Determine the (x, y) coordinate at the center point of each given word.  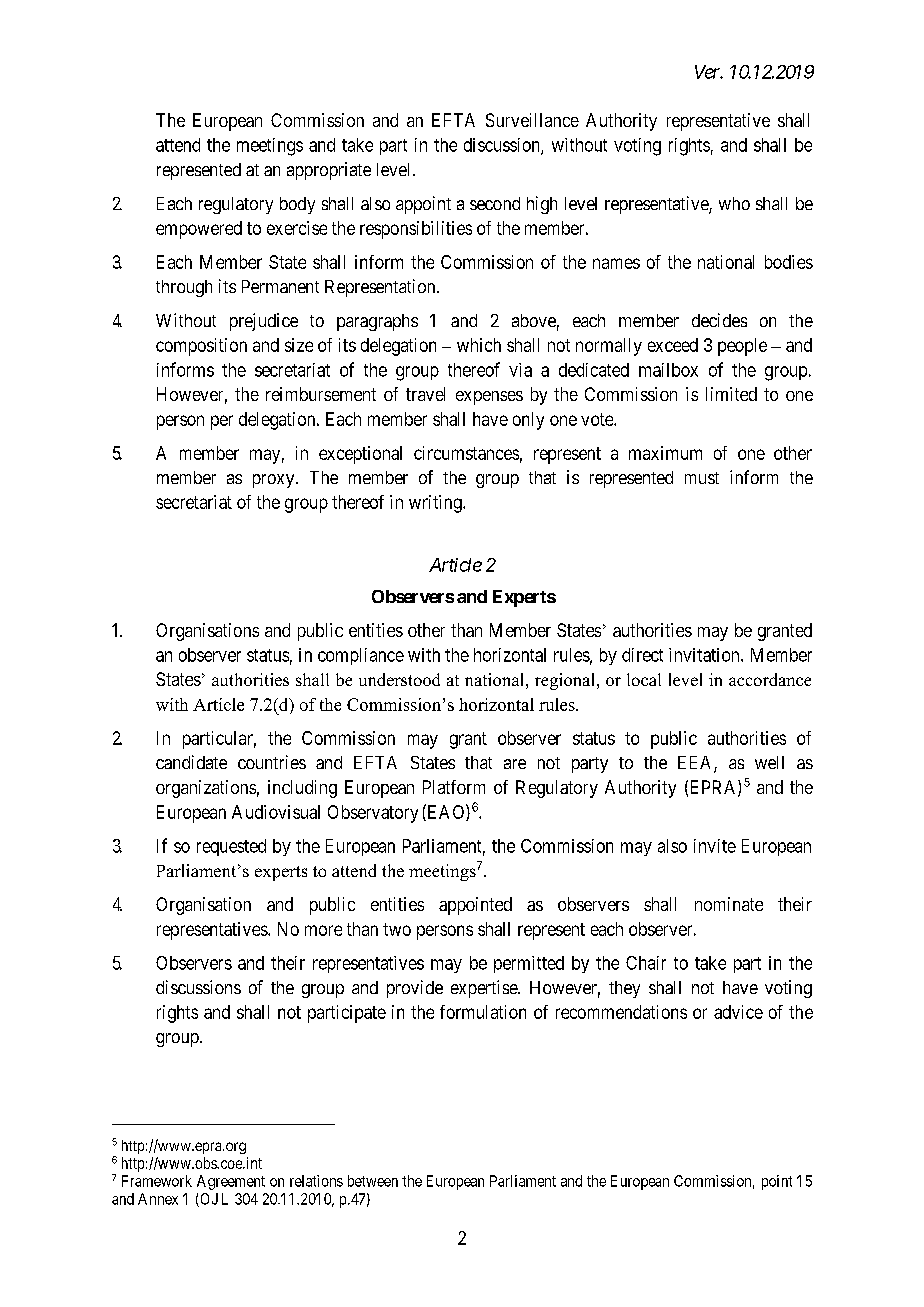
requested (231, 847)
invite (715, 846)
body (297, 205)
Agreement (231, 1182)
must (702, 478)
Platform (454, 787)
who (734, 203)
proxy (275, 481)
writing (436, 504)
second (495, 203)
